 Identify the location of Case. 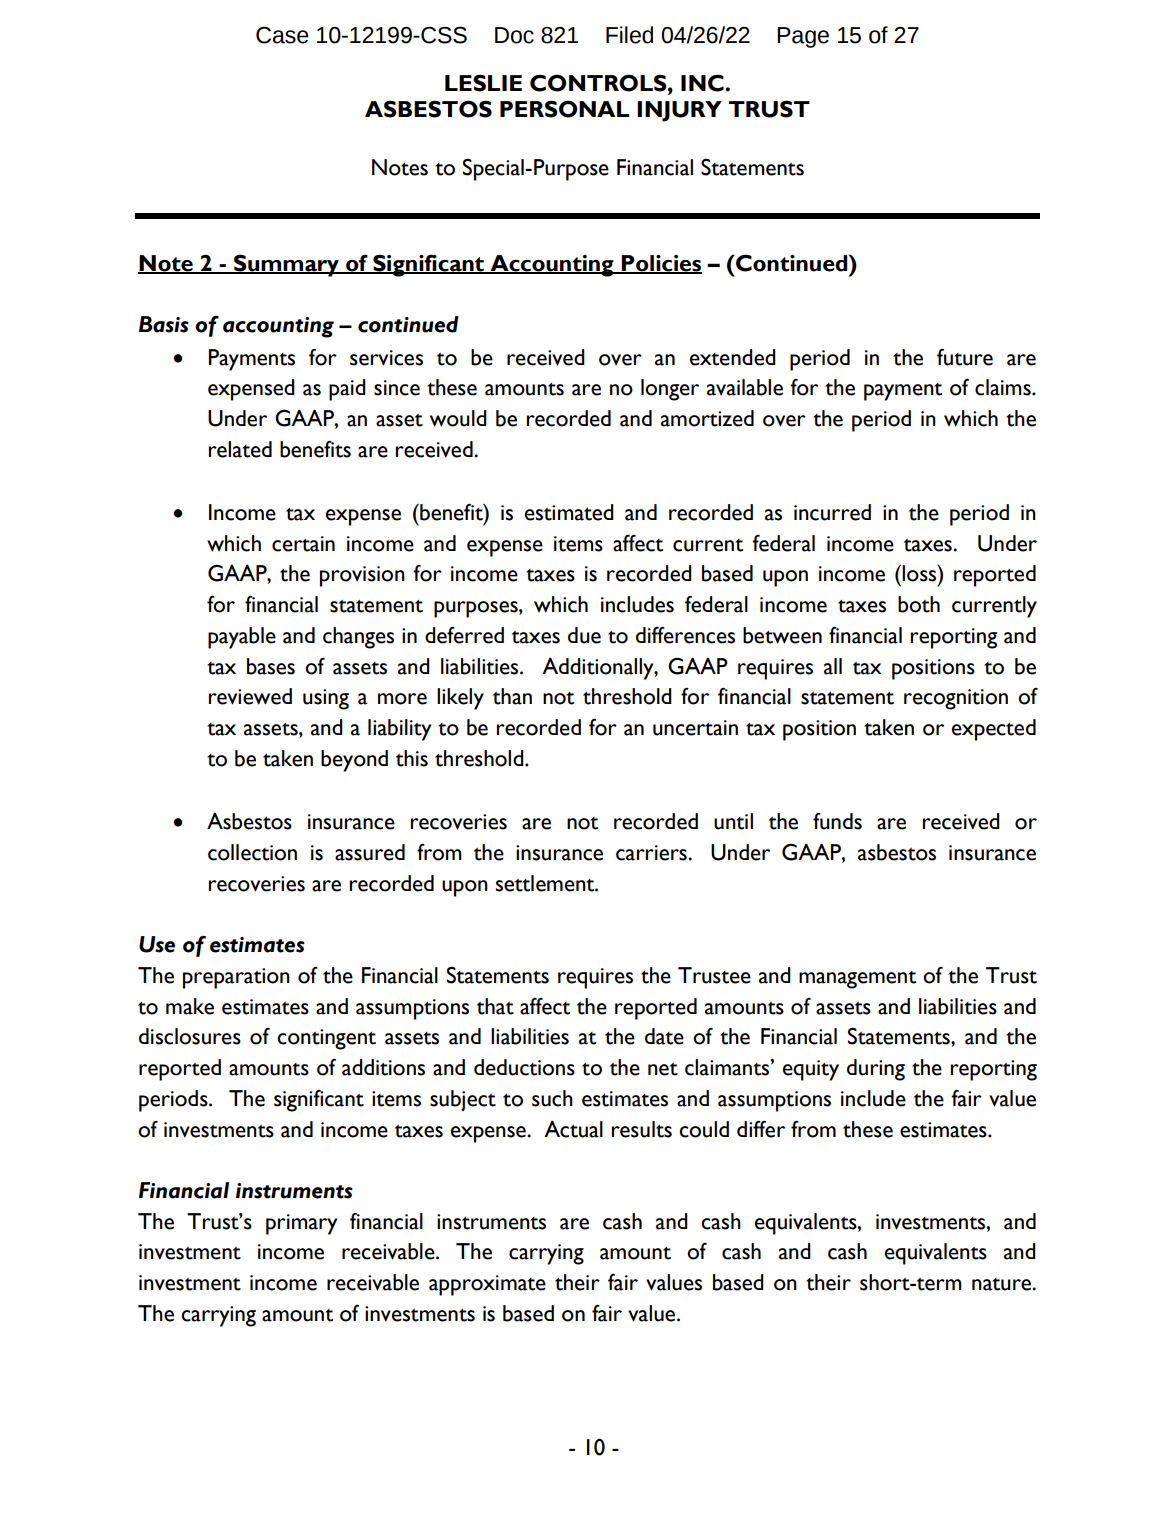
(282, 35).
